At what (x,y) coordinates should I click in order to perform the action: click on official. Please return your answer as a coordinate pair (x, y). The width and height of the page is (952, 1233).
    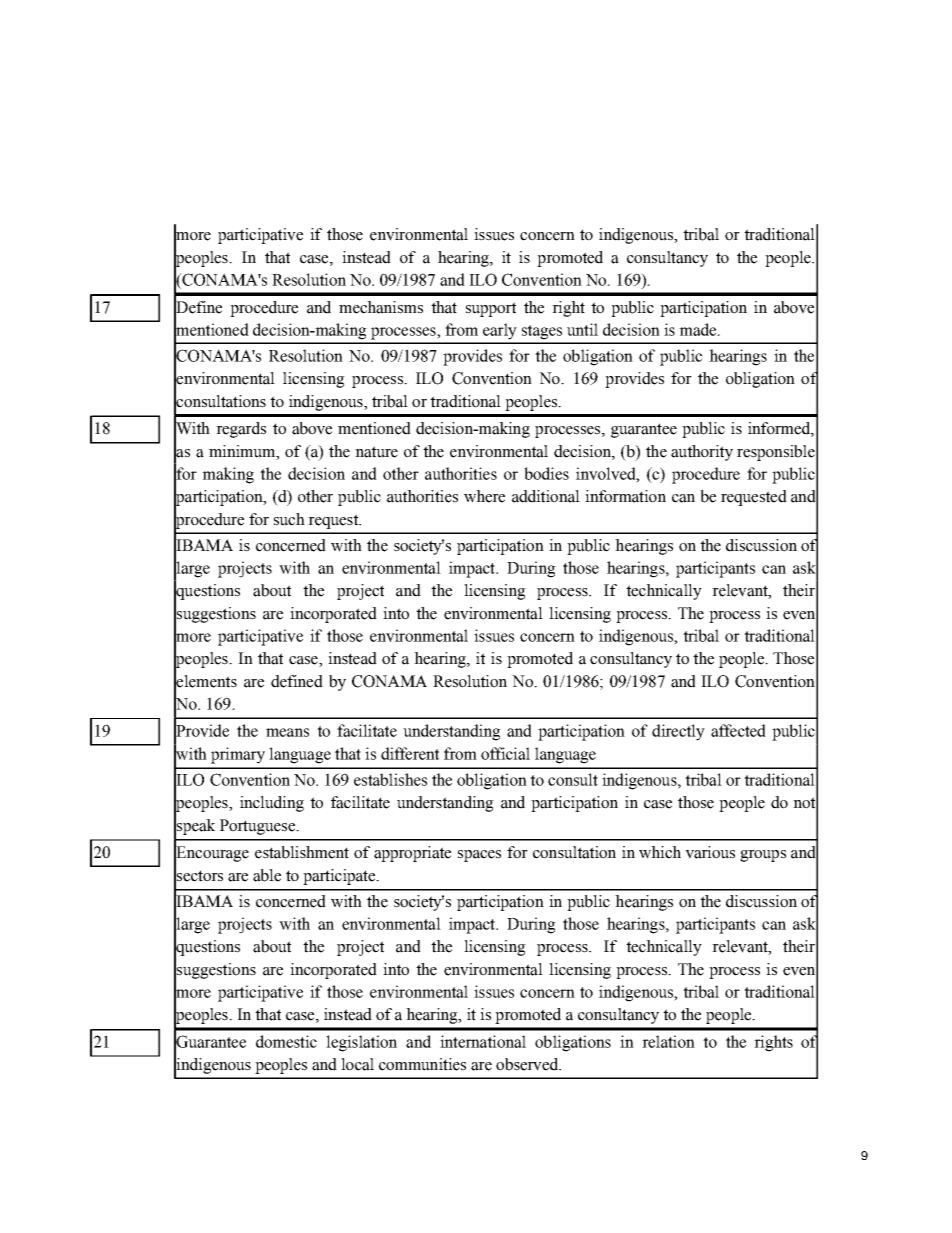
    Looking at the image, I should click on (505, 753).
